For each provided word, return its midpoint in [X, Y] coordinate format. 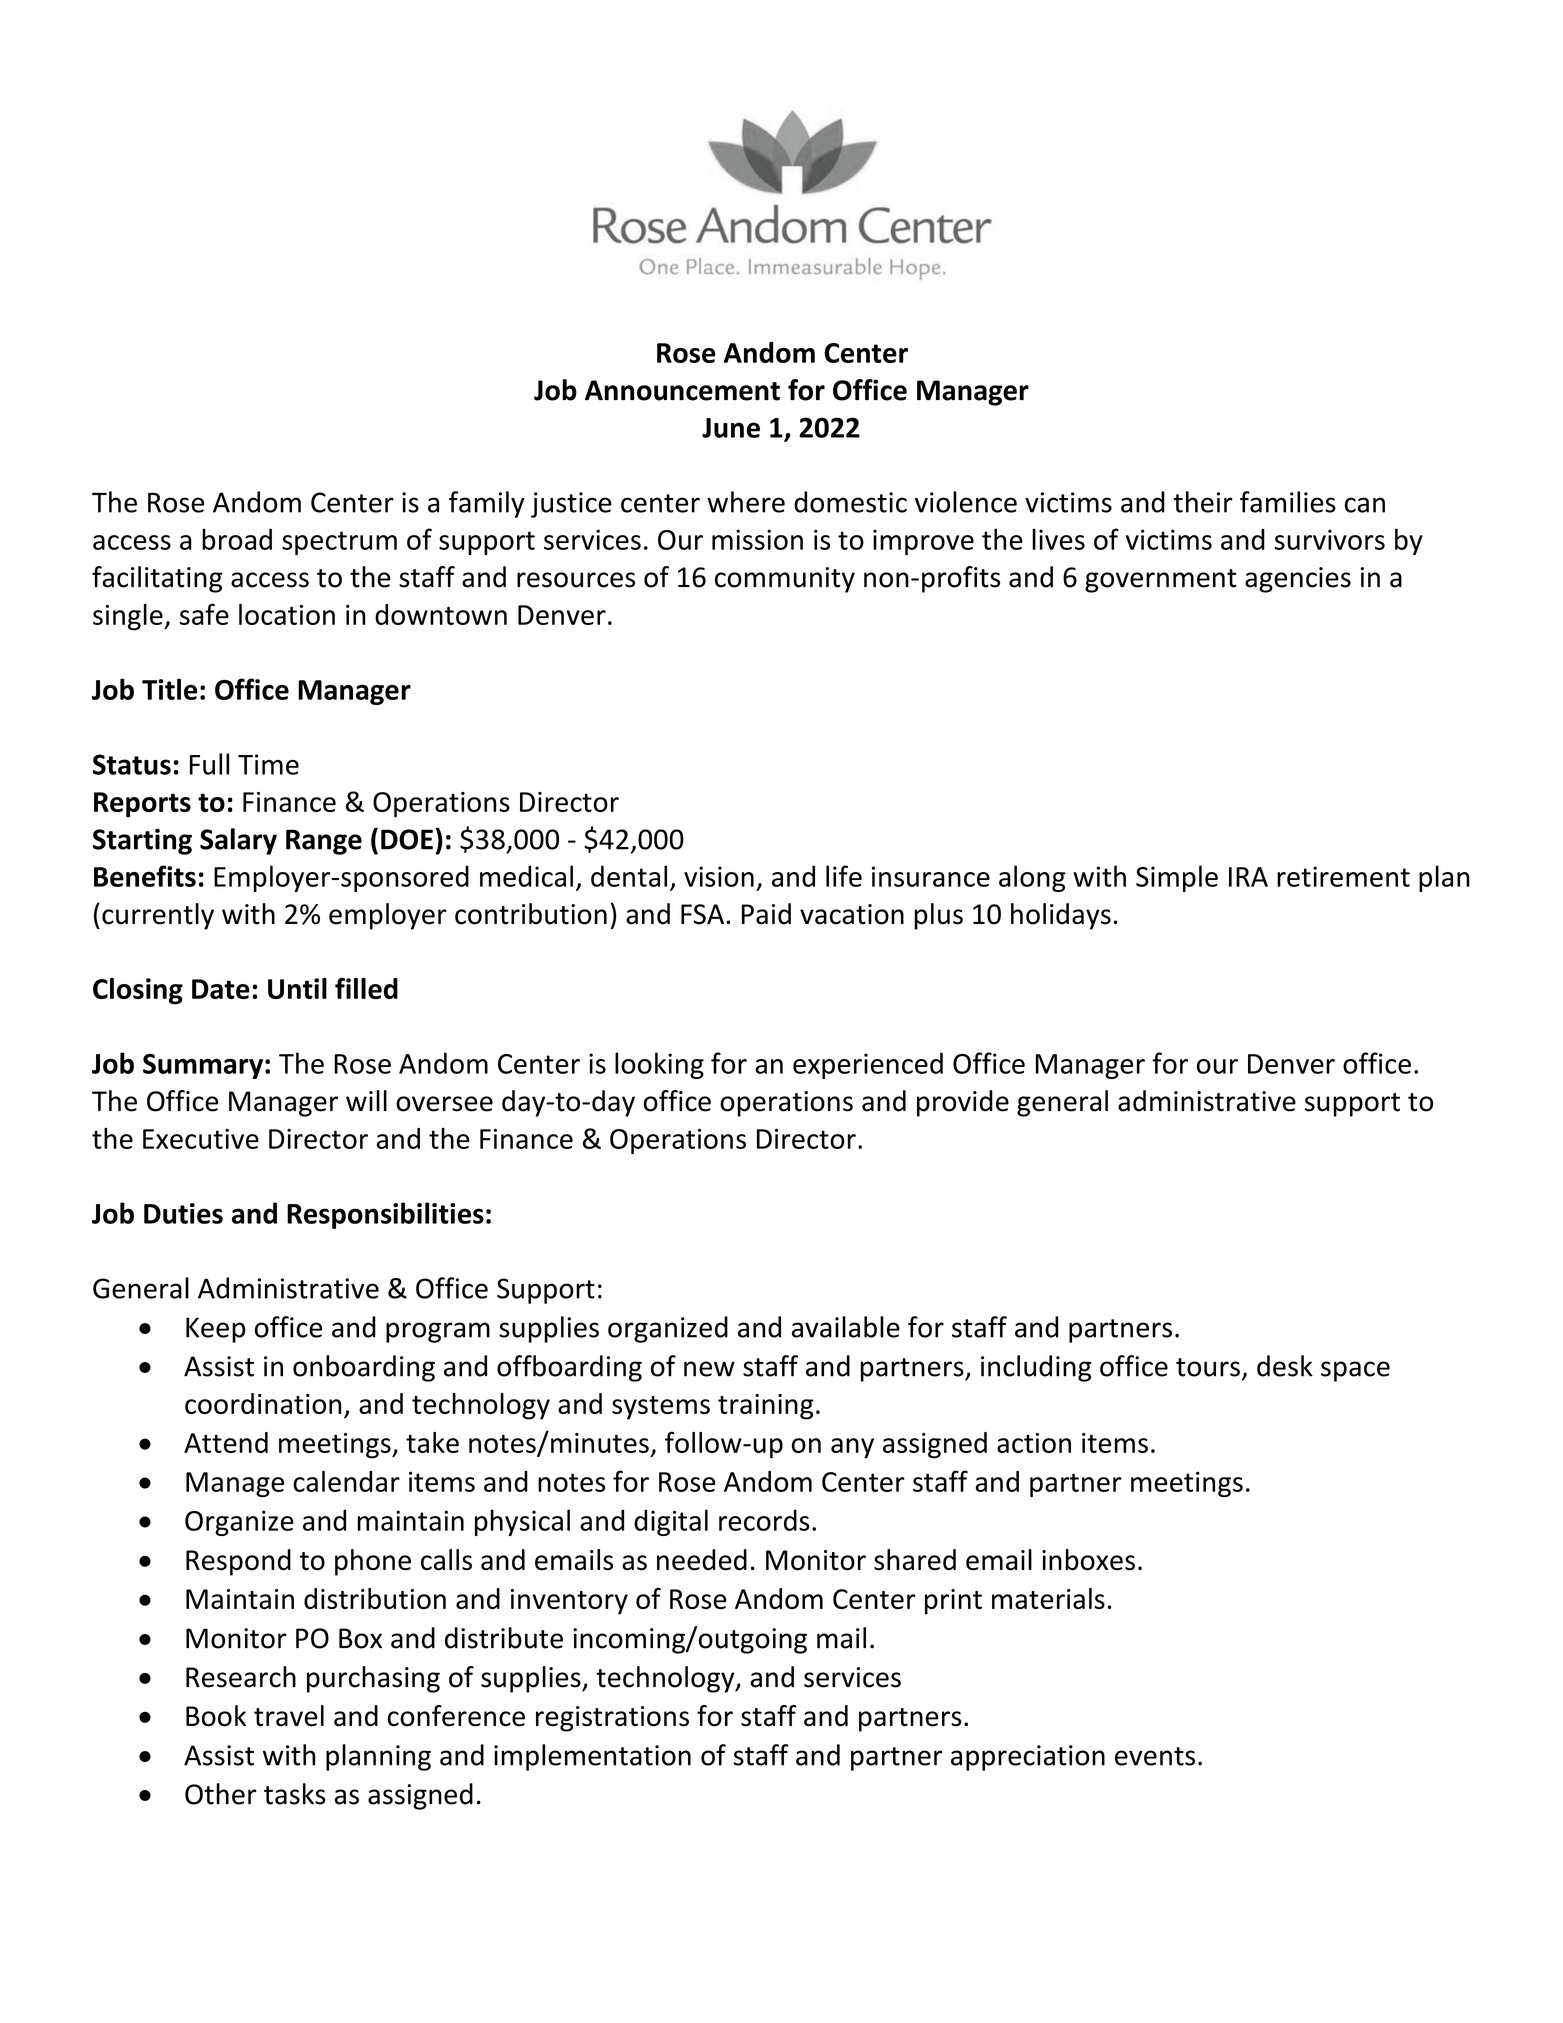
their [1203, 502]
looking [659, 1065]
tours [1208, 1367]
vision [719, 876]
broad [237, 539]
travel [289, 1716]
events [1155, 1756]
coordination [263, 1403]
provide [963, 1103]
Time [268, 764]
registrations [612, 1719]
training [765, 1407]
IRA [1248, 877]
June [731, 428]
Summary [203, 1066]
